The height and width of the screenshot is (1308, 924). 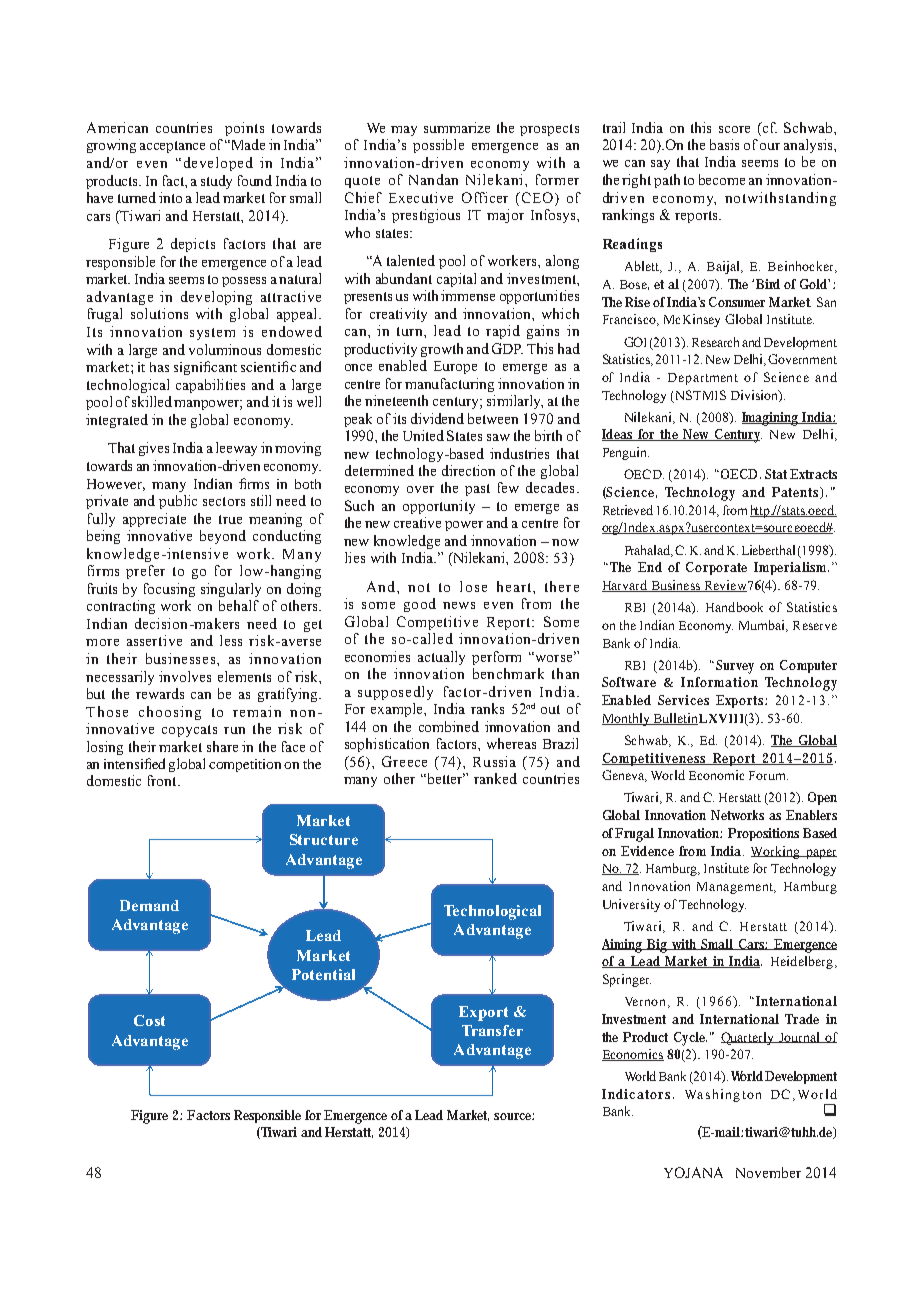 I want to click on public, so click(x=178, y=502).
